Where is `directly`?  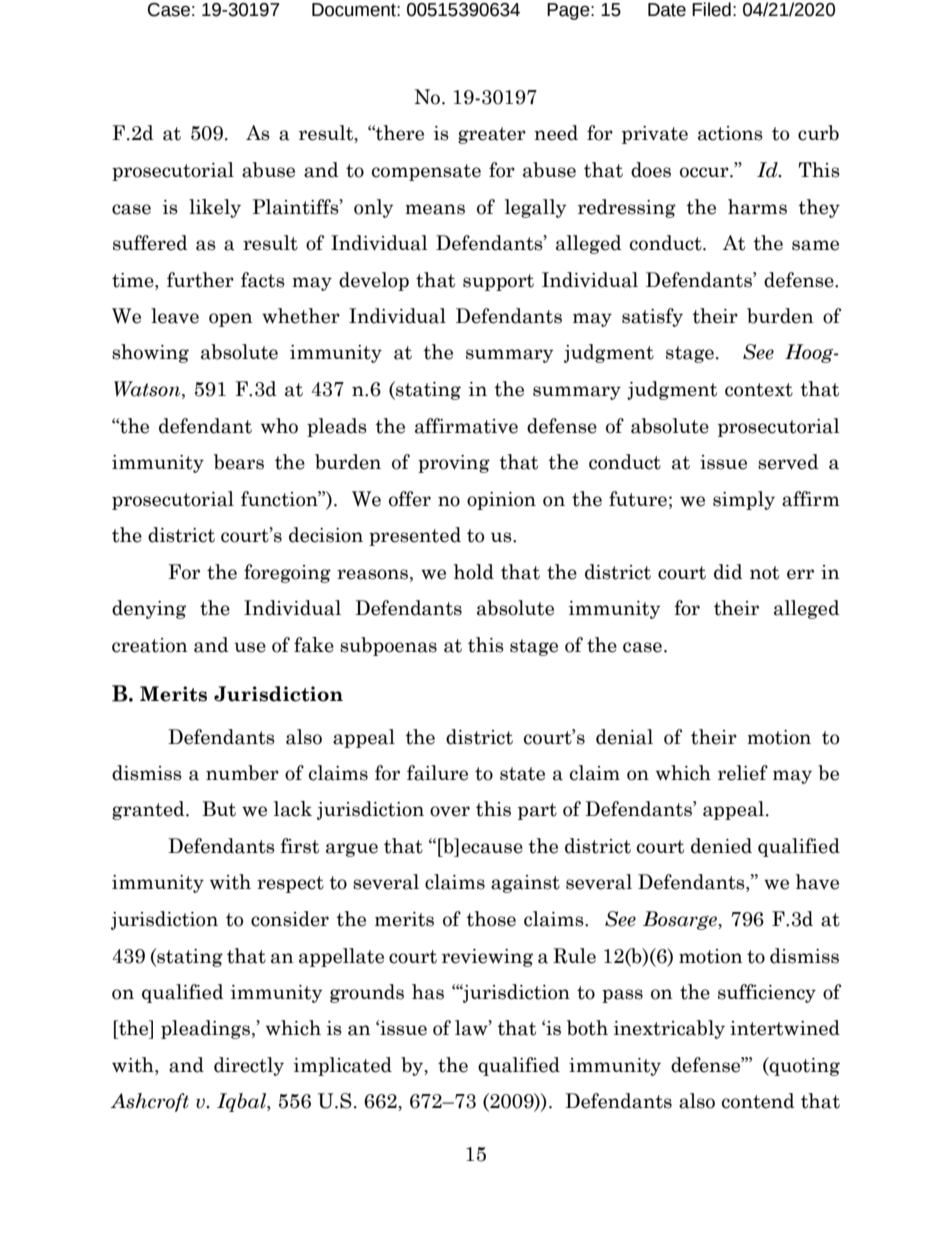 directly is located at coordinates (249, 1066).
